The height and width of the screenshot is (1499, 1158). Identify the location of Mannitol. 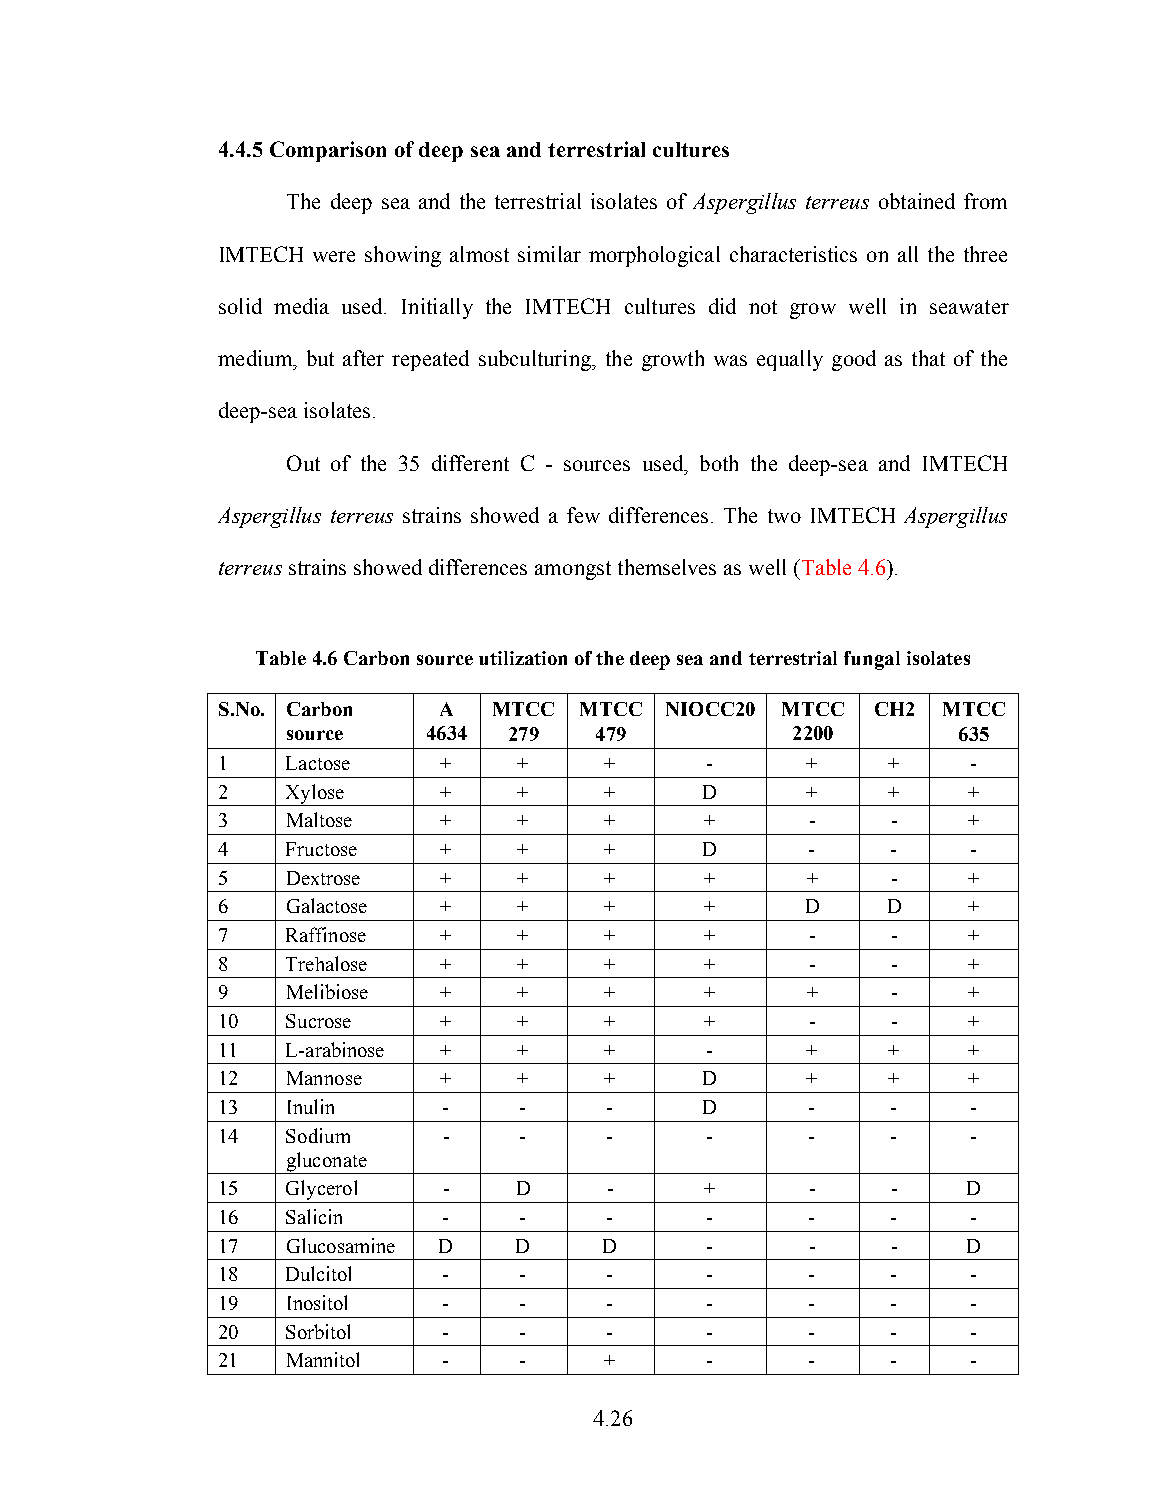
(323, 1359).
